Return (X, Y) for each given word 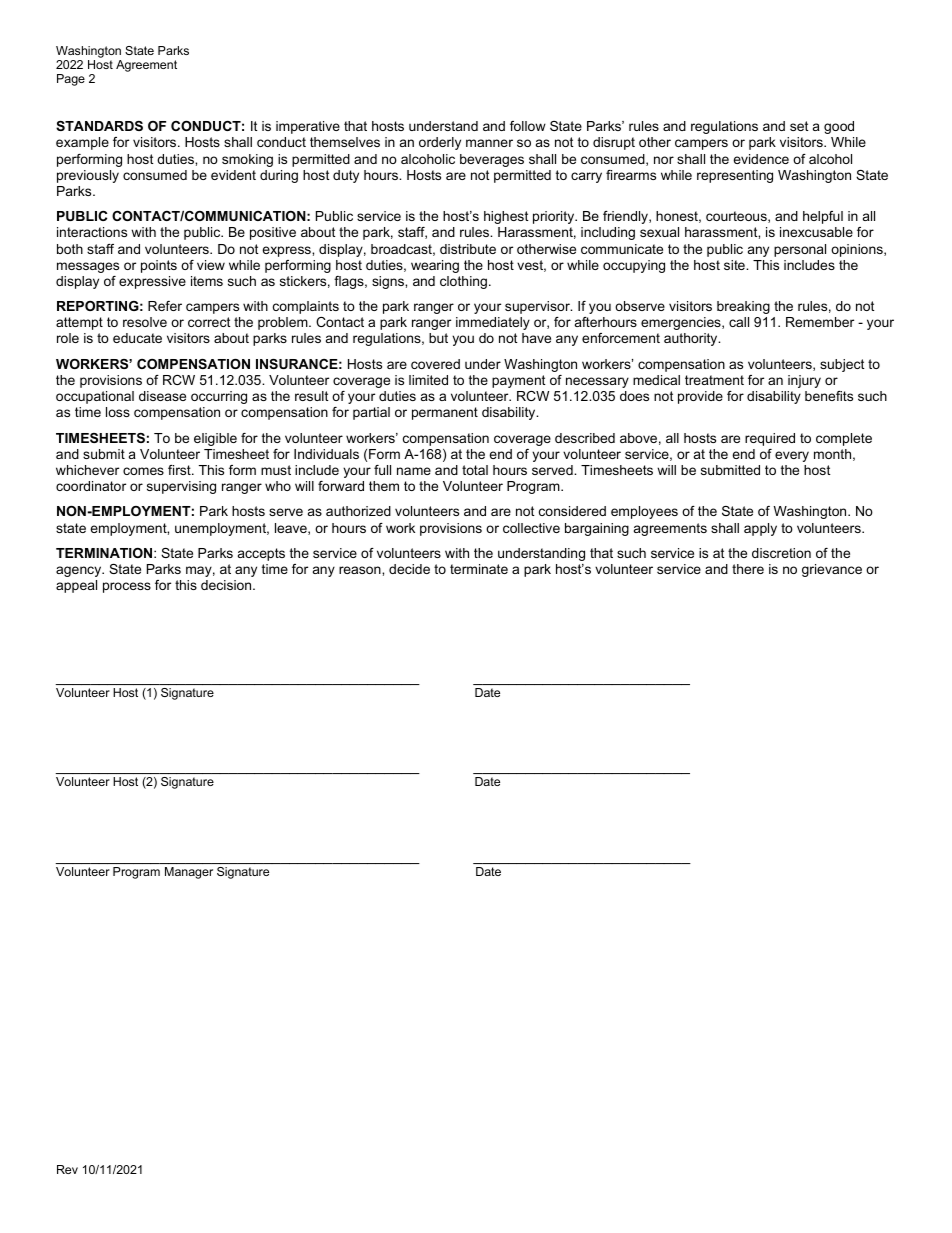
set (799, 126)
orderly (440, 143)
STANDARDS (99, 126)
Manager (189, 873)
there (748, 569)
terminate (479, 569)
